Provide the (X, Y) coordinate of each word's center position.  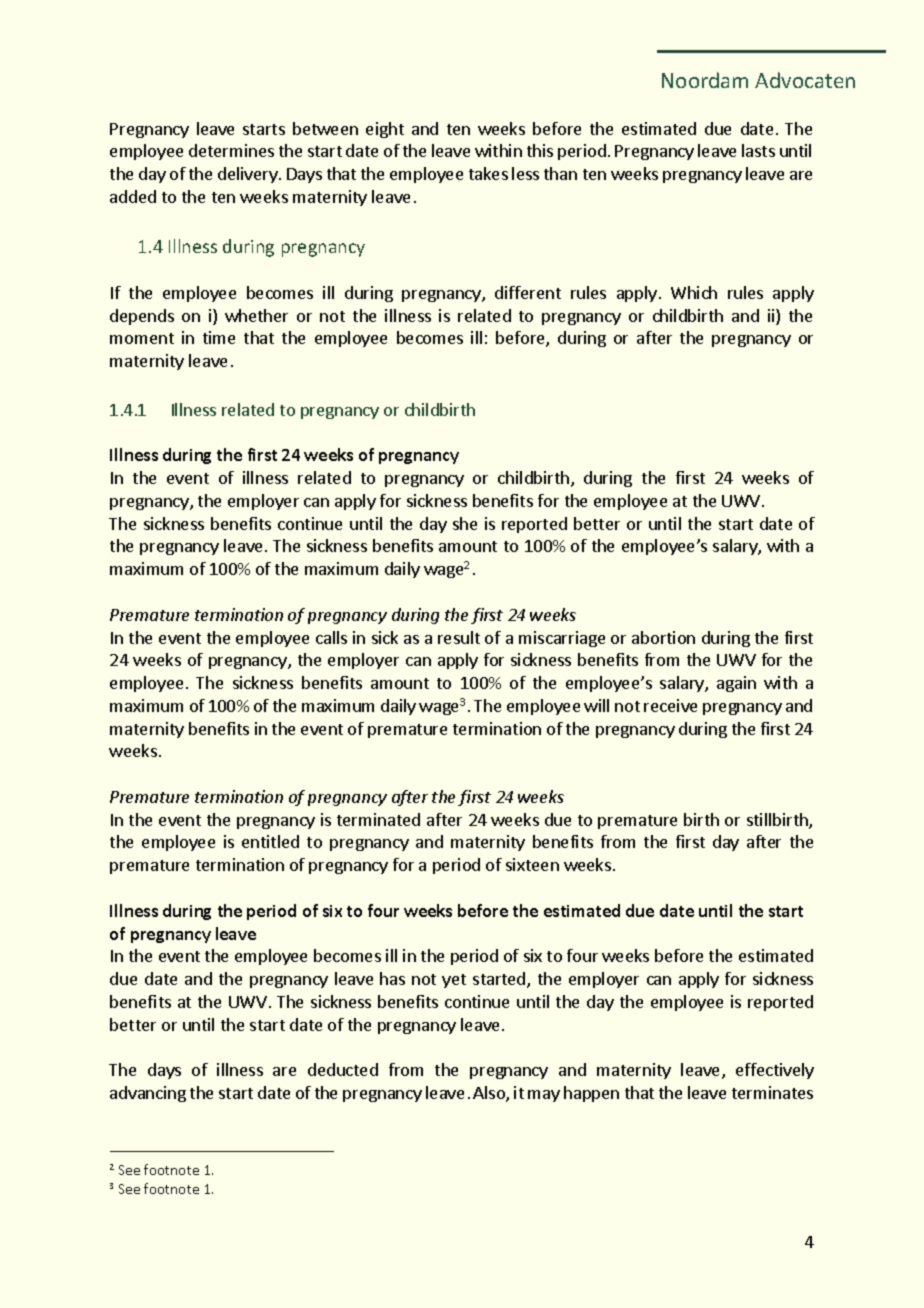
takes (488, 173)
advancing (148, 1094)
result (459, 637)
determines (231, 150)
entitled (270, 841)
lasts (758, 150)
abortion (663, 637)
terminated (378, 819)
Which (694, 292)
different (528, 292)
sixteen (532, 864)
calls (331, 637)
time (219, 337)
